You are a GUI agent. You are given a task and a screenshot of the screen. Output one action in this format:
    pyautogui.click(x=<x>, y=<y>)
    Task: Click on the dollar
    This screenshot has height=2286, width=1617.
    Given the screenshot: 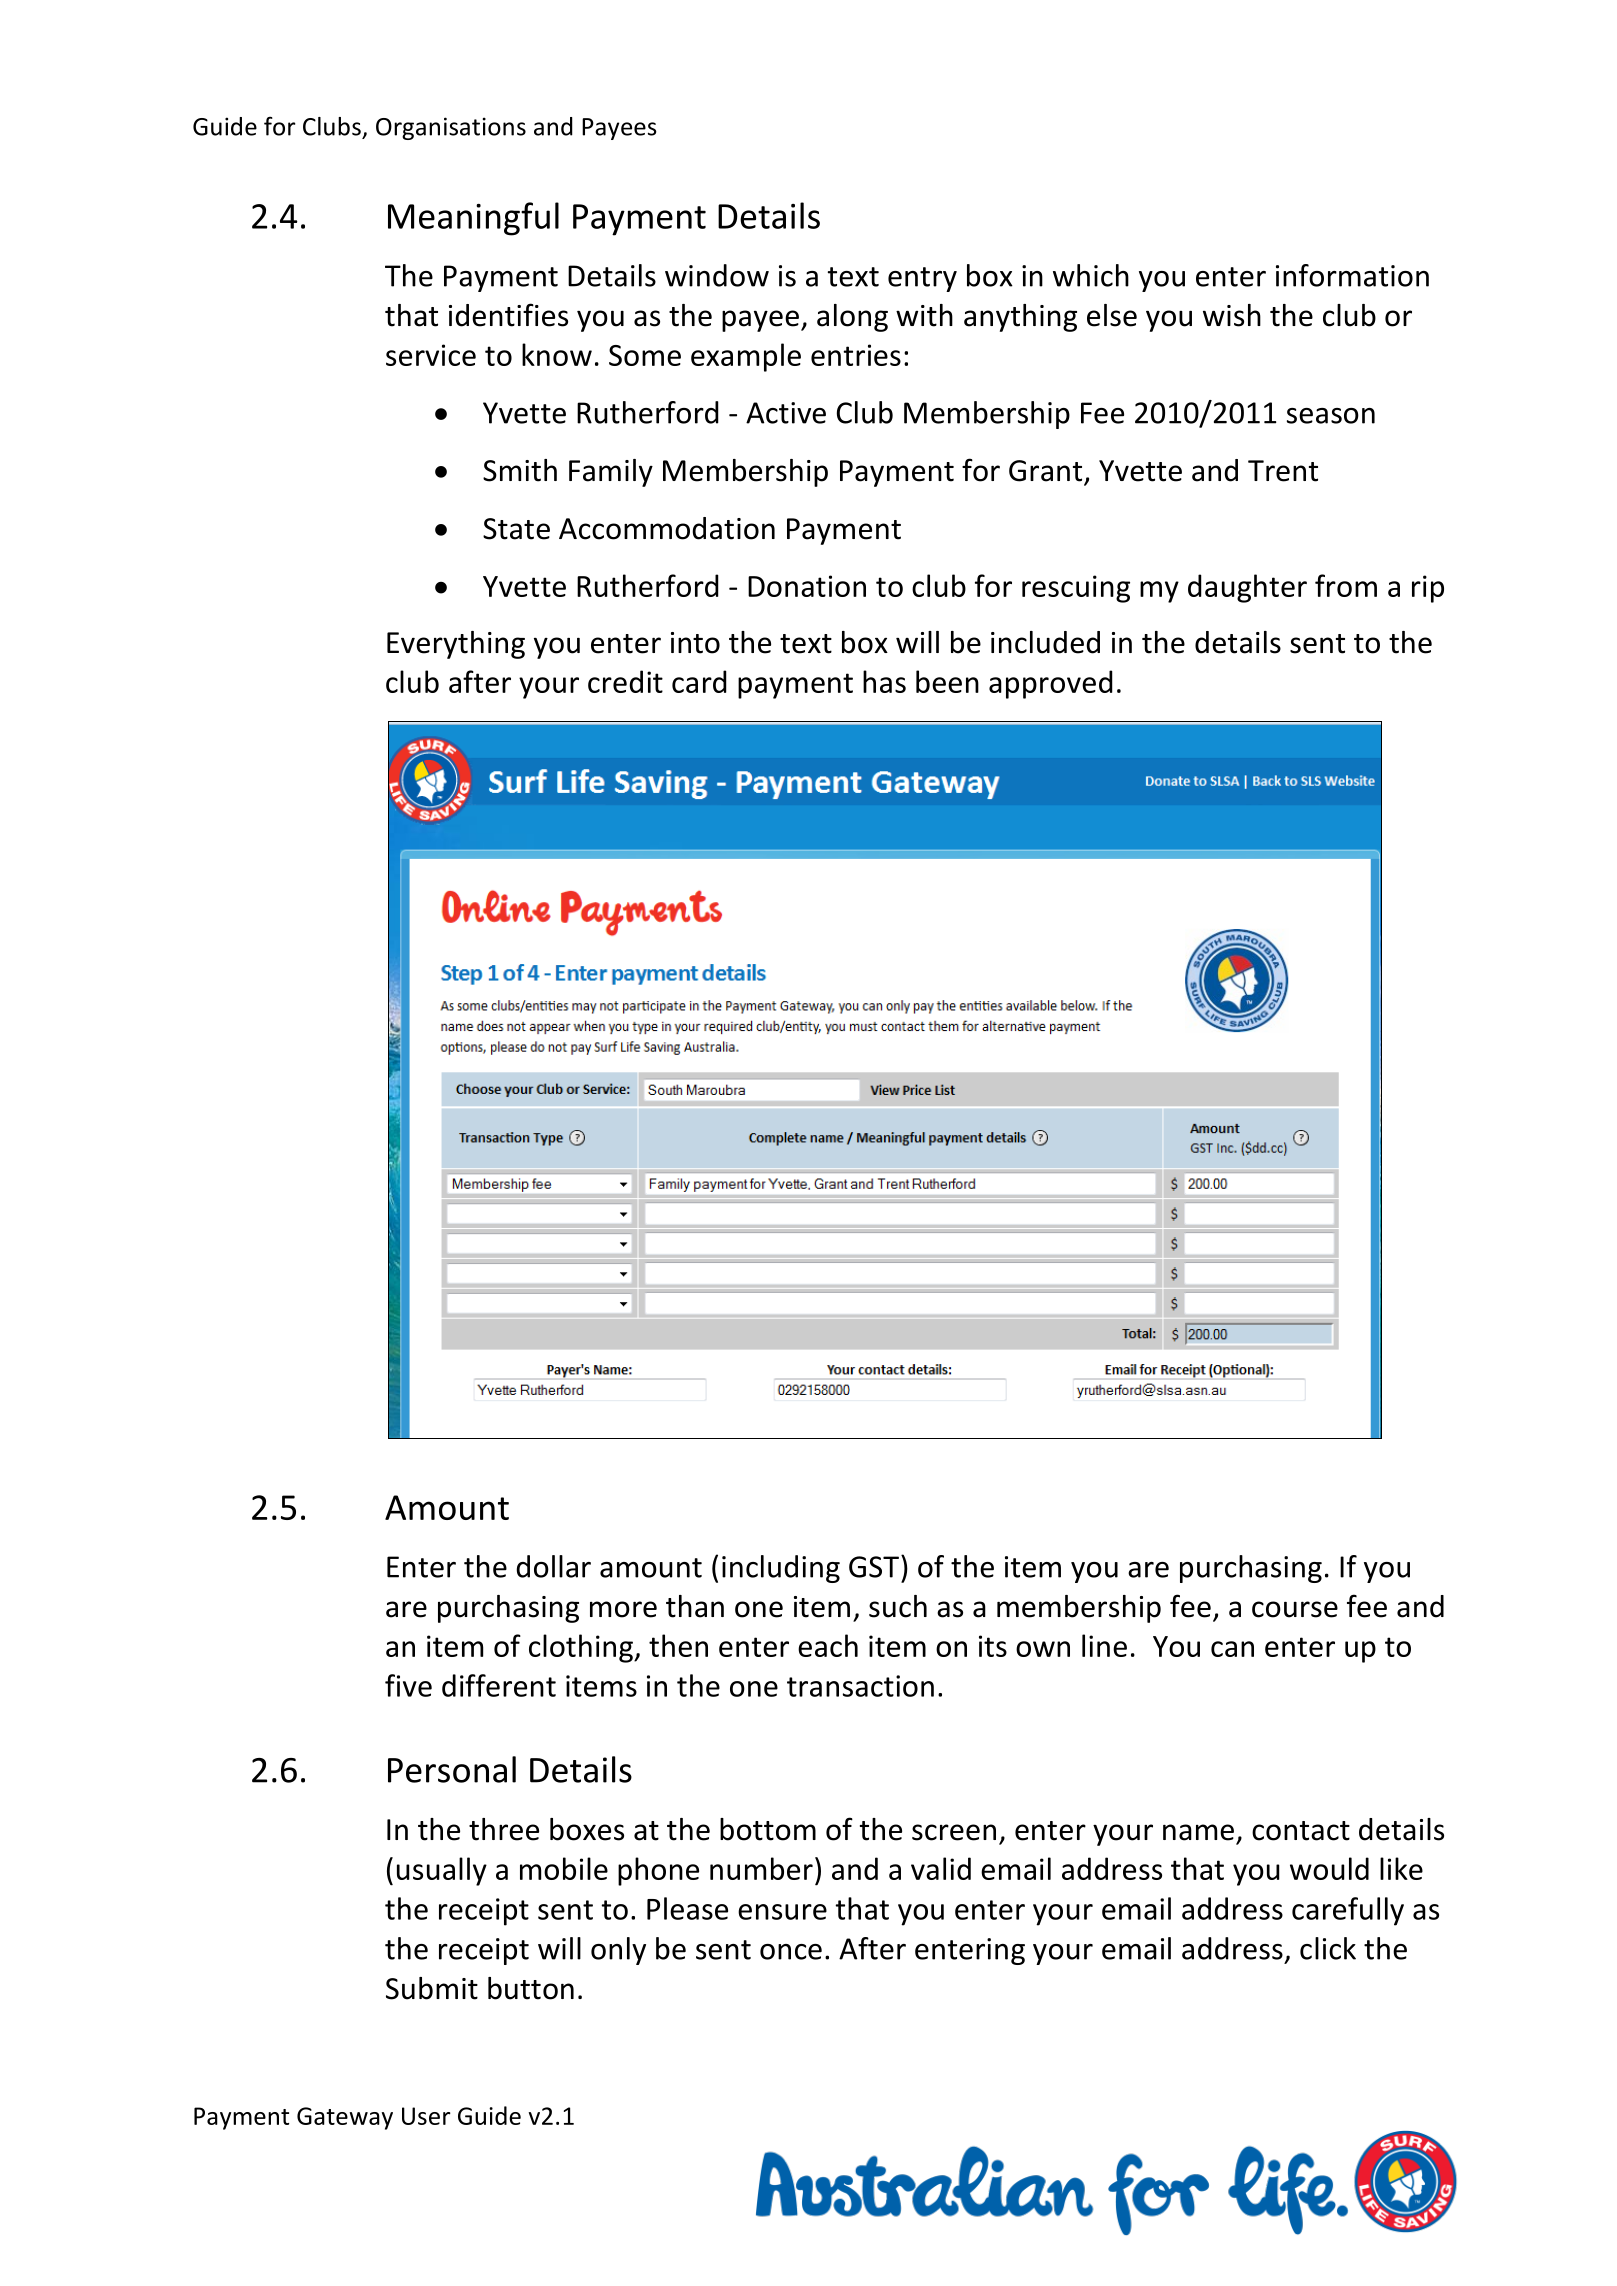 What is the action you would take?
    pyautogui.click(x=553, y=1566)
